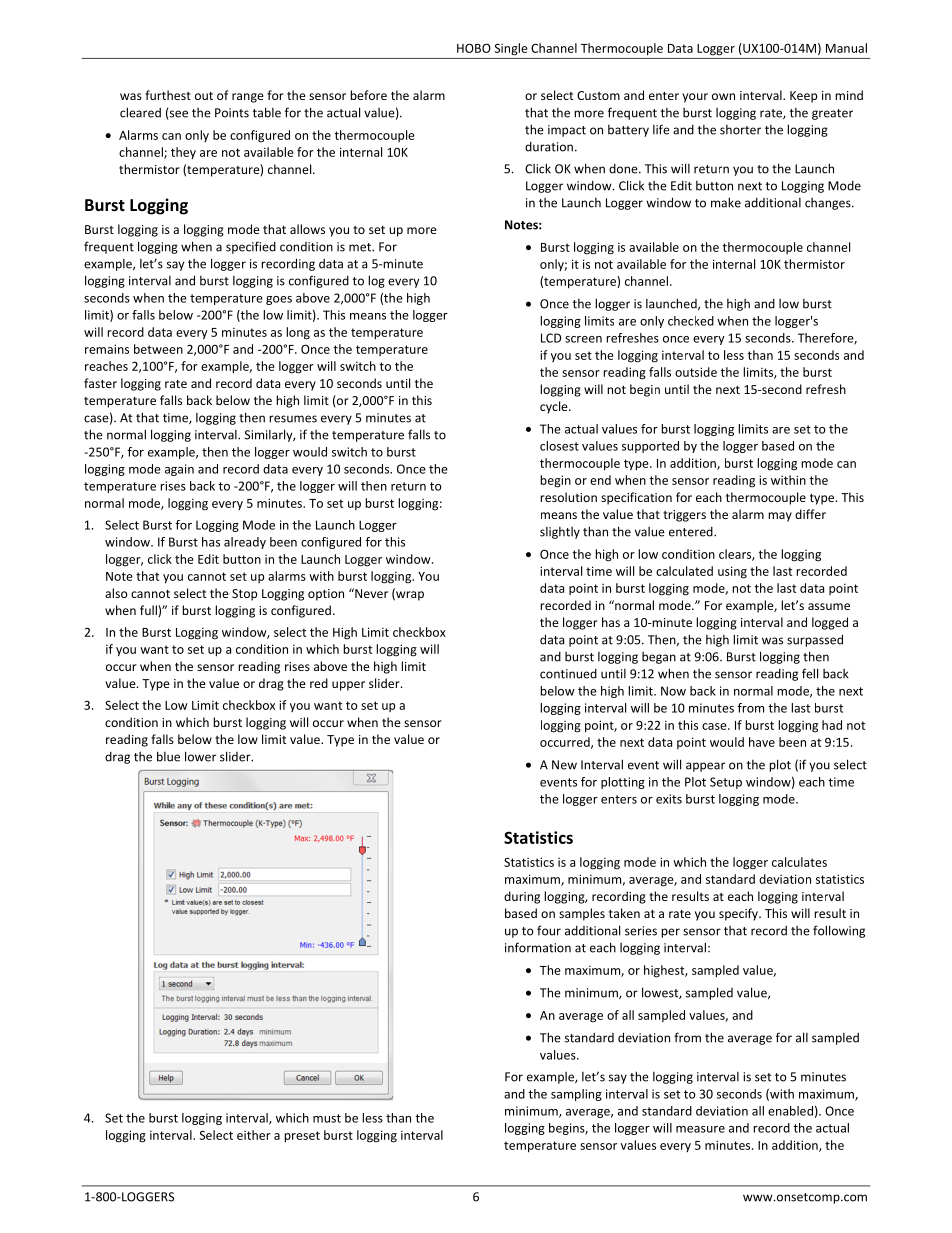 The image size is (952, 1233). I want to click on LCD, so click(551, 338).
